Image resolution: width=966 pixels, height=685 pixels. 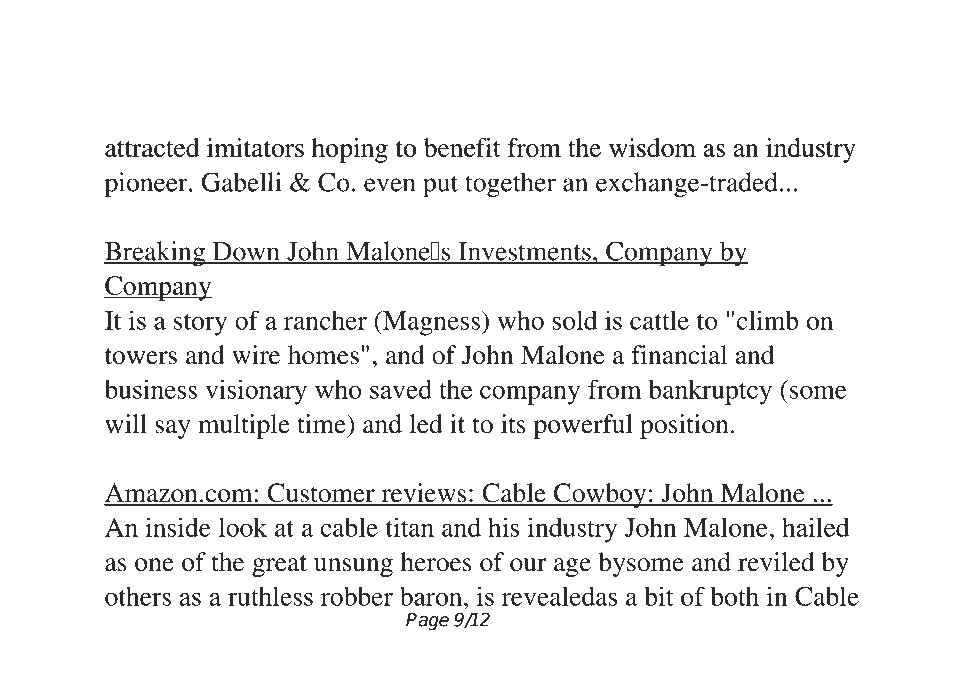 I want to click on Where, so click(x=155, y=56).
